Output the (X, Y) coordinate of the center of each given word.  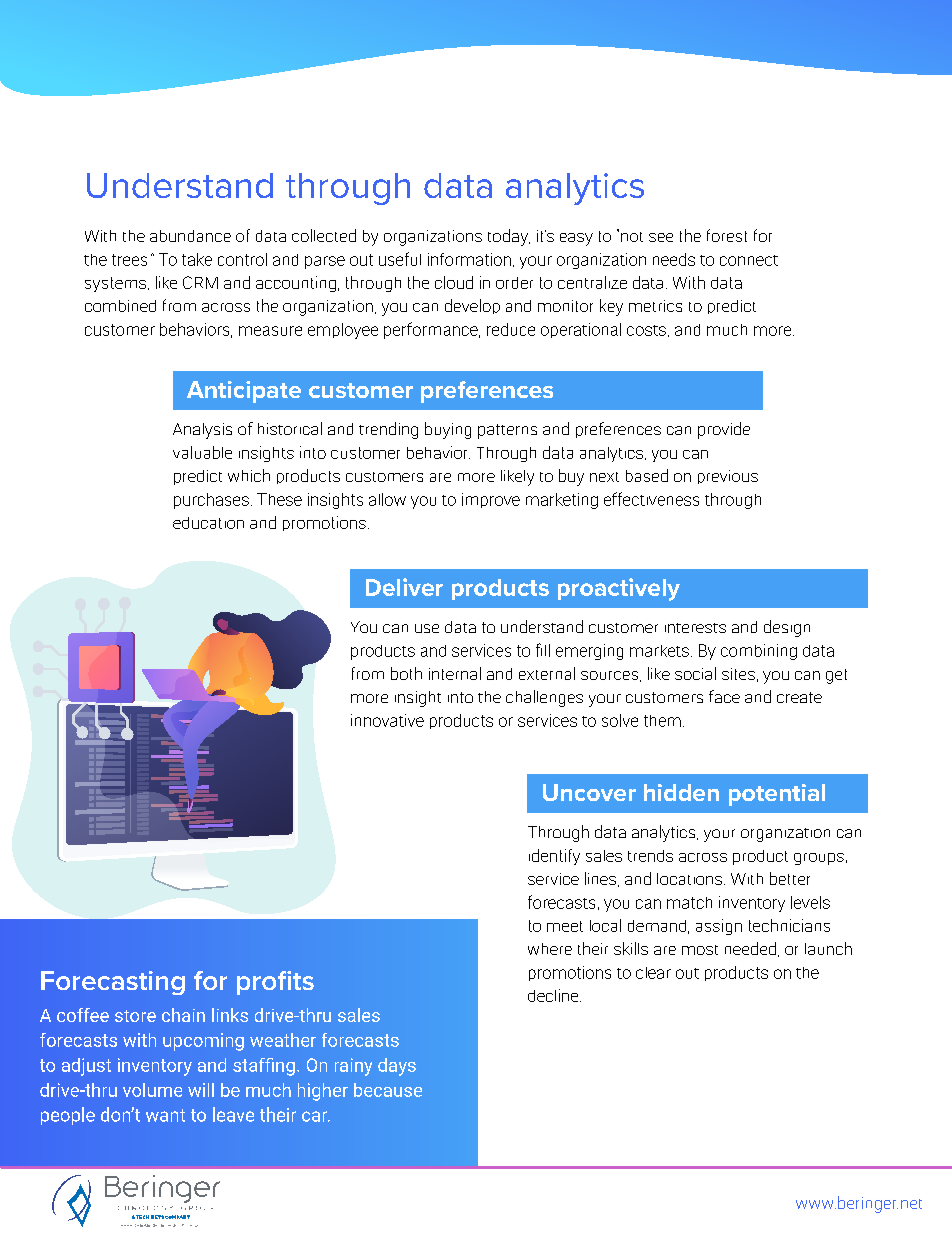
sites (738, 674)
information (469, 259)
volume (152, 1090)
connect (749, 260)
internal (455, 673)
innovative (387, 720)
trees (129, 260)
